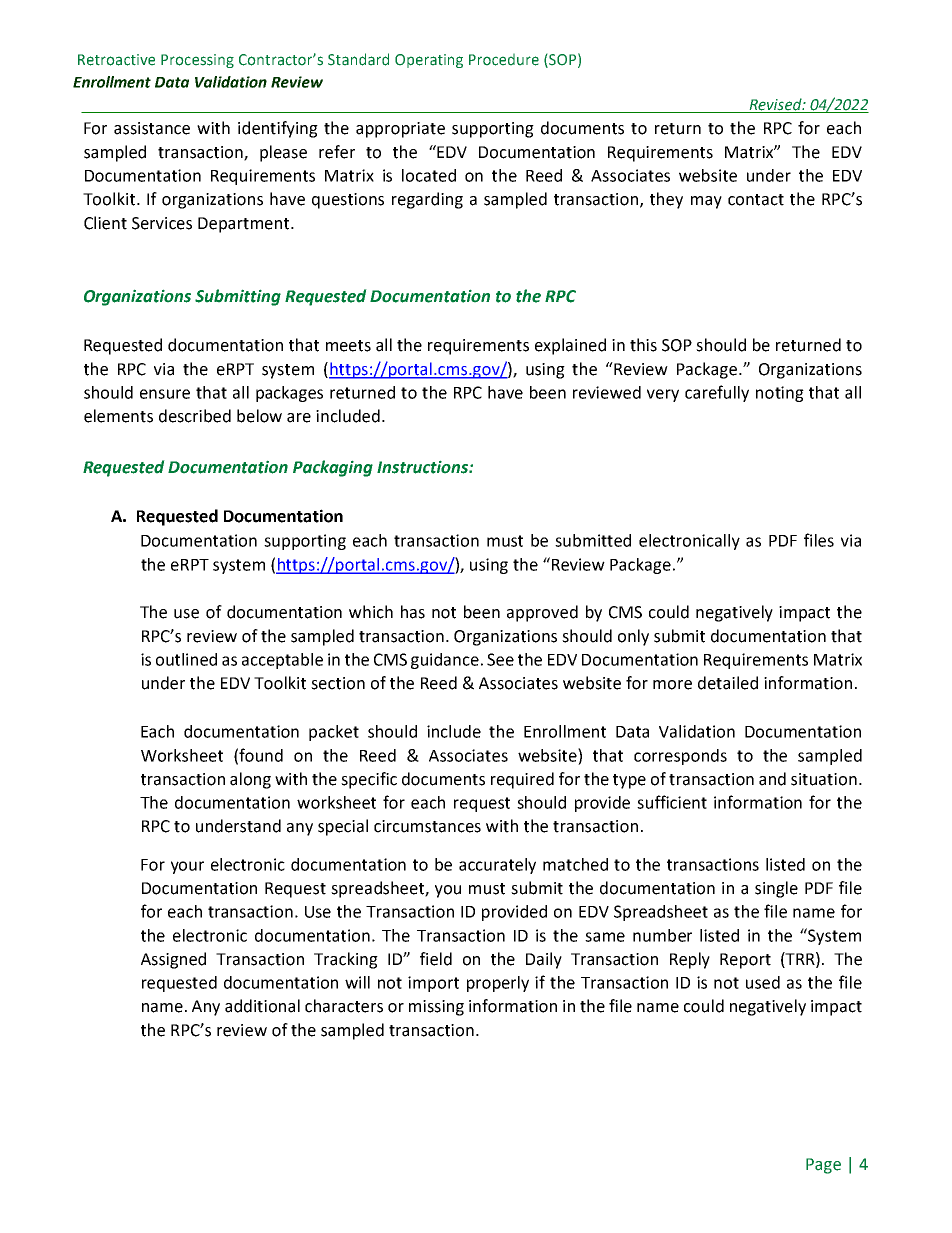 Image resolution: width=952 pixels, height=1233 pixels. I want to click on single, so click(776, 889).
